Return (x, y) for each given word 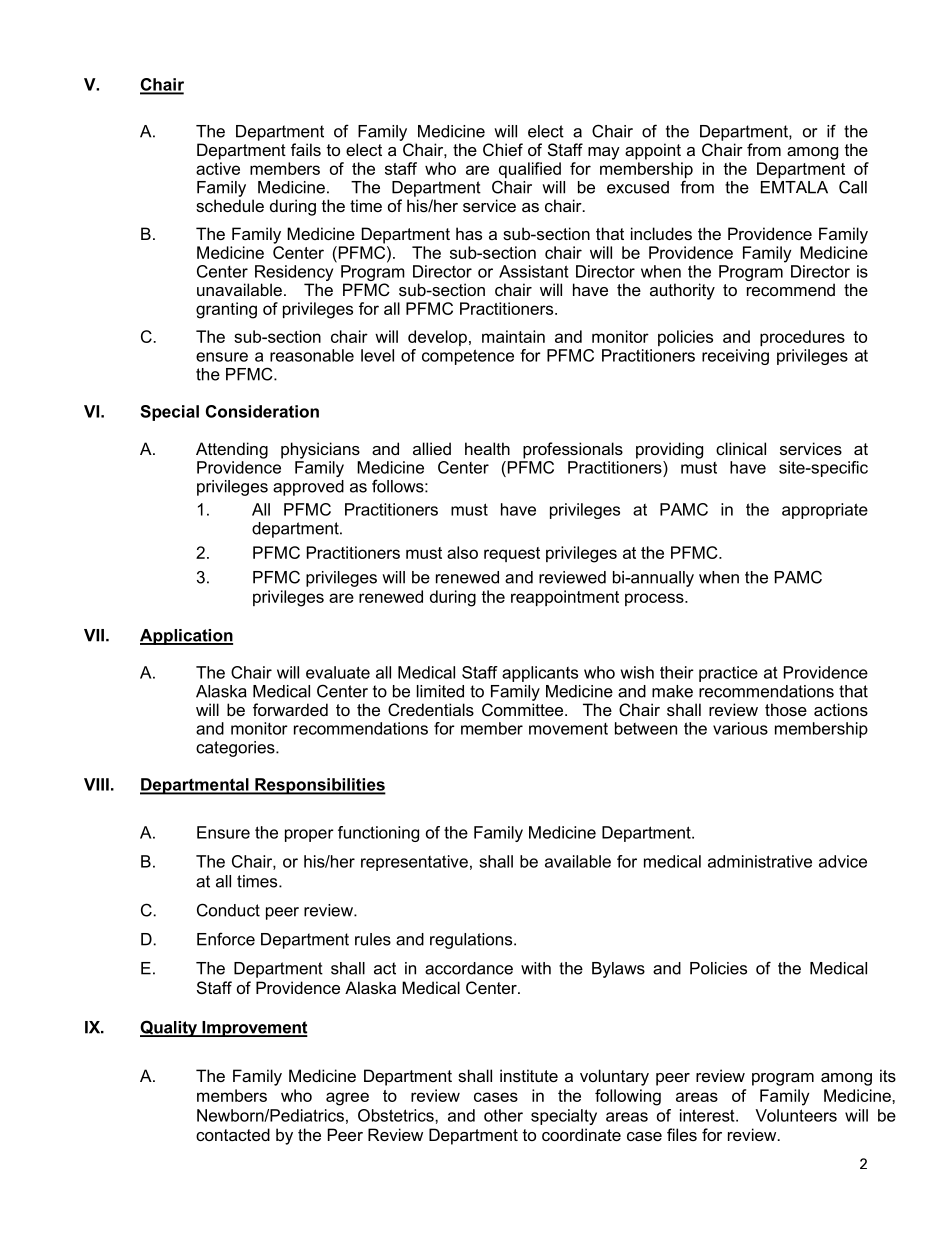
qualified (529, 171)
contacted (233, 1134)
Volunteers (796, 1115)
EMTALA (794, 187)
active (218, 168)
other (503, 1115)
